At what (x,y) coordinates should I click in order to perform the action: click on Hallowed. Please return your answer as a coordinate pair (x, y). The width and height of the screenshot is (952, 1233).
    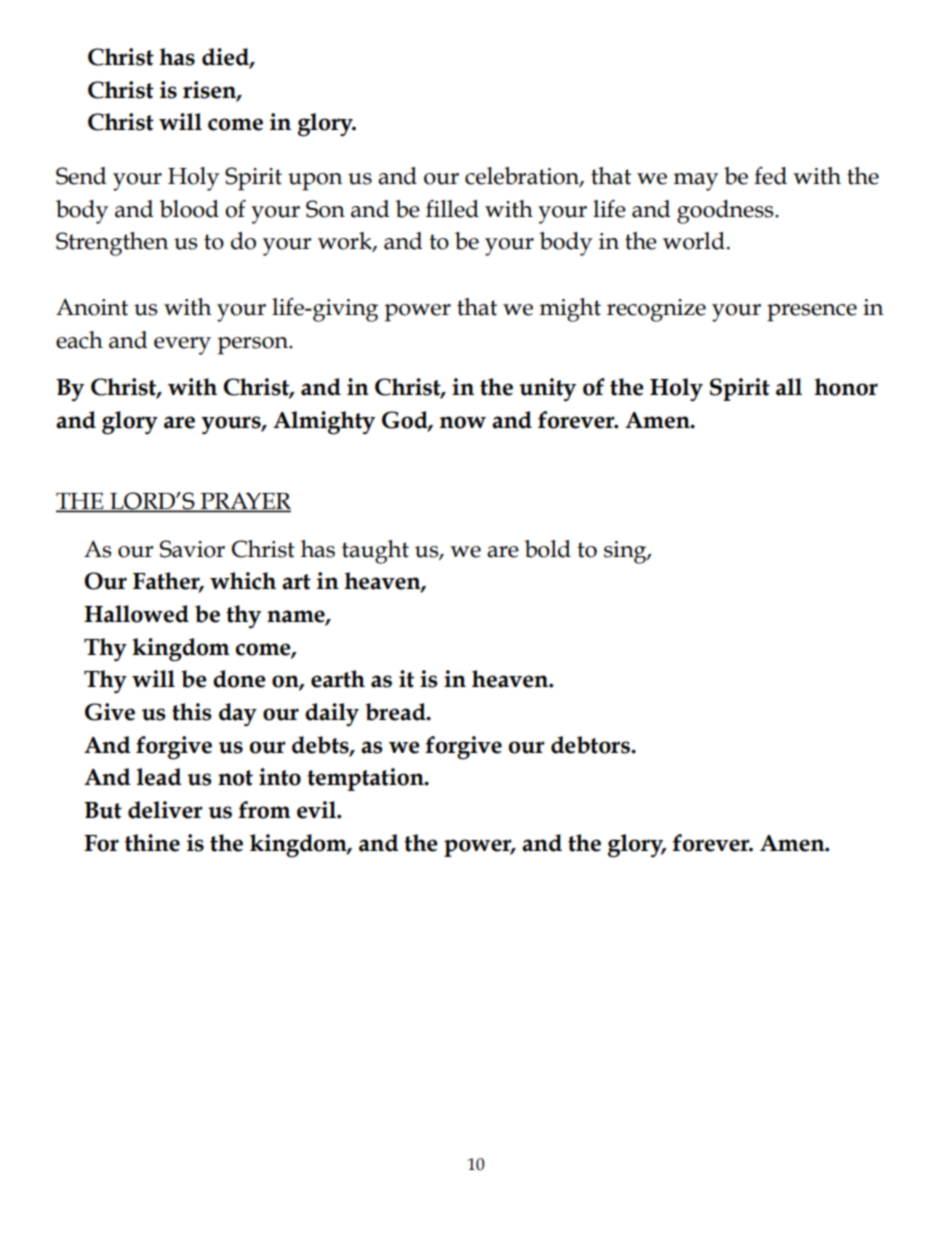
    Looking at the image, I should click on (136, 614).
